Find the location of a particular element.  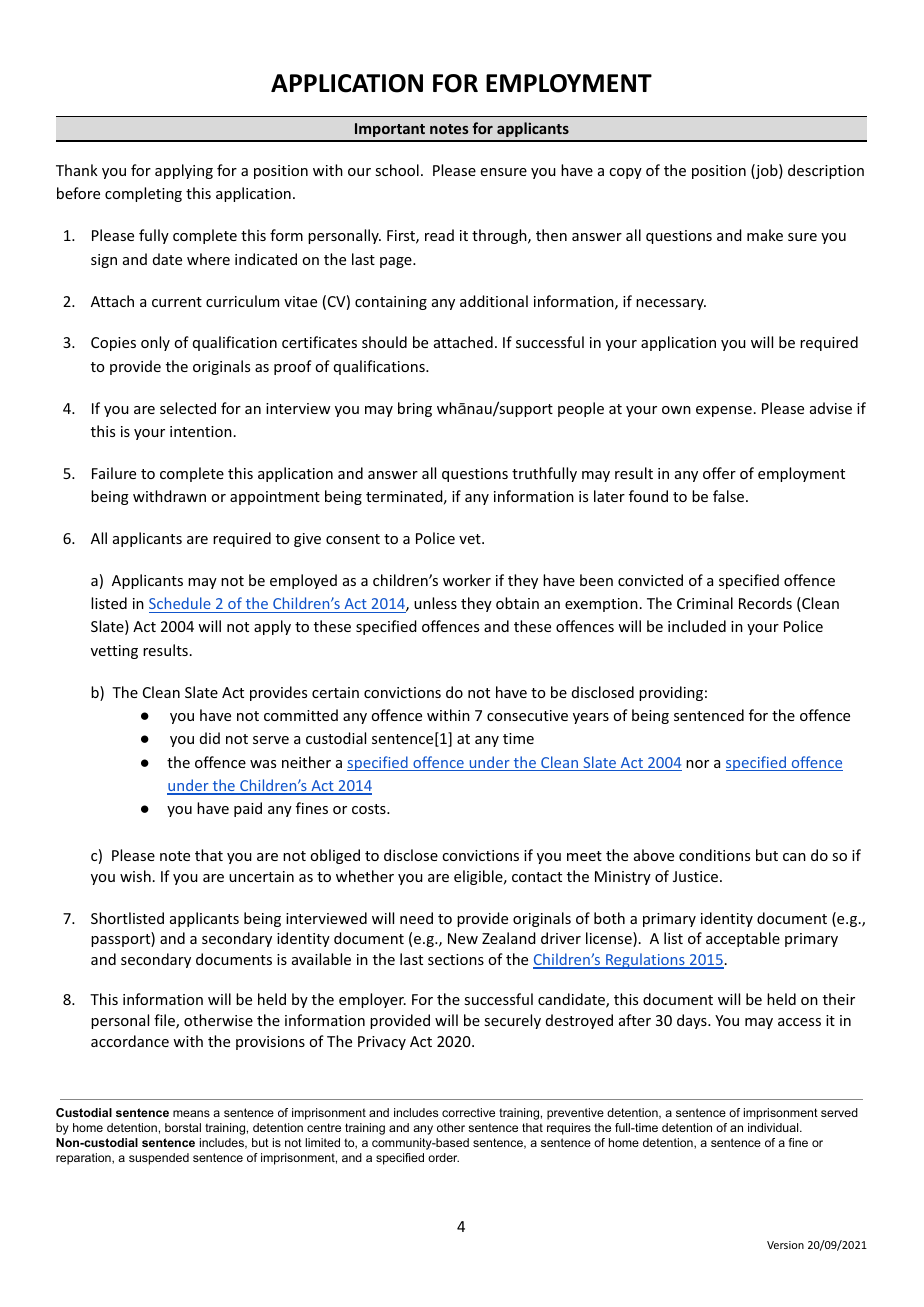

false is located at coordinates (730, 496).
